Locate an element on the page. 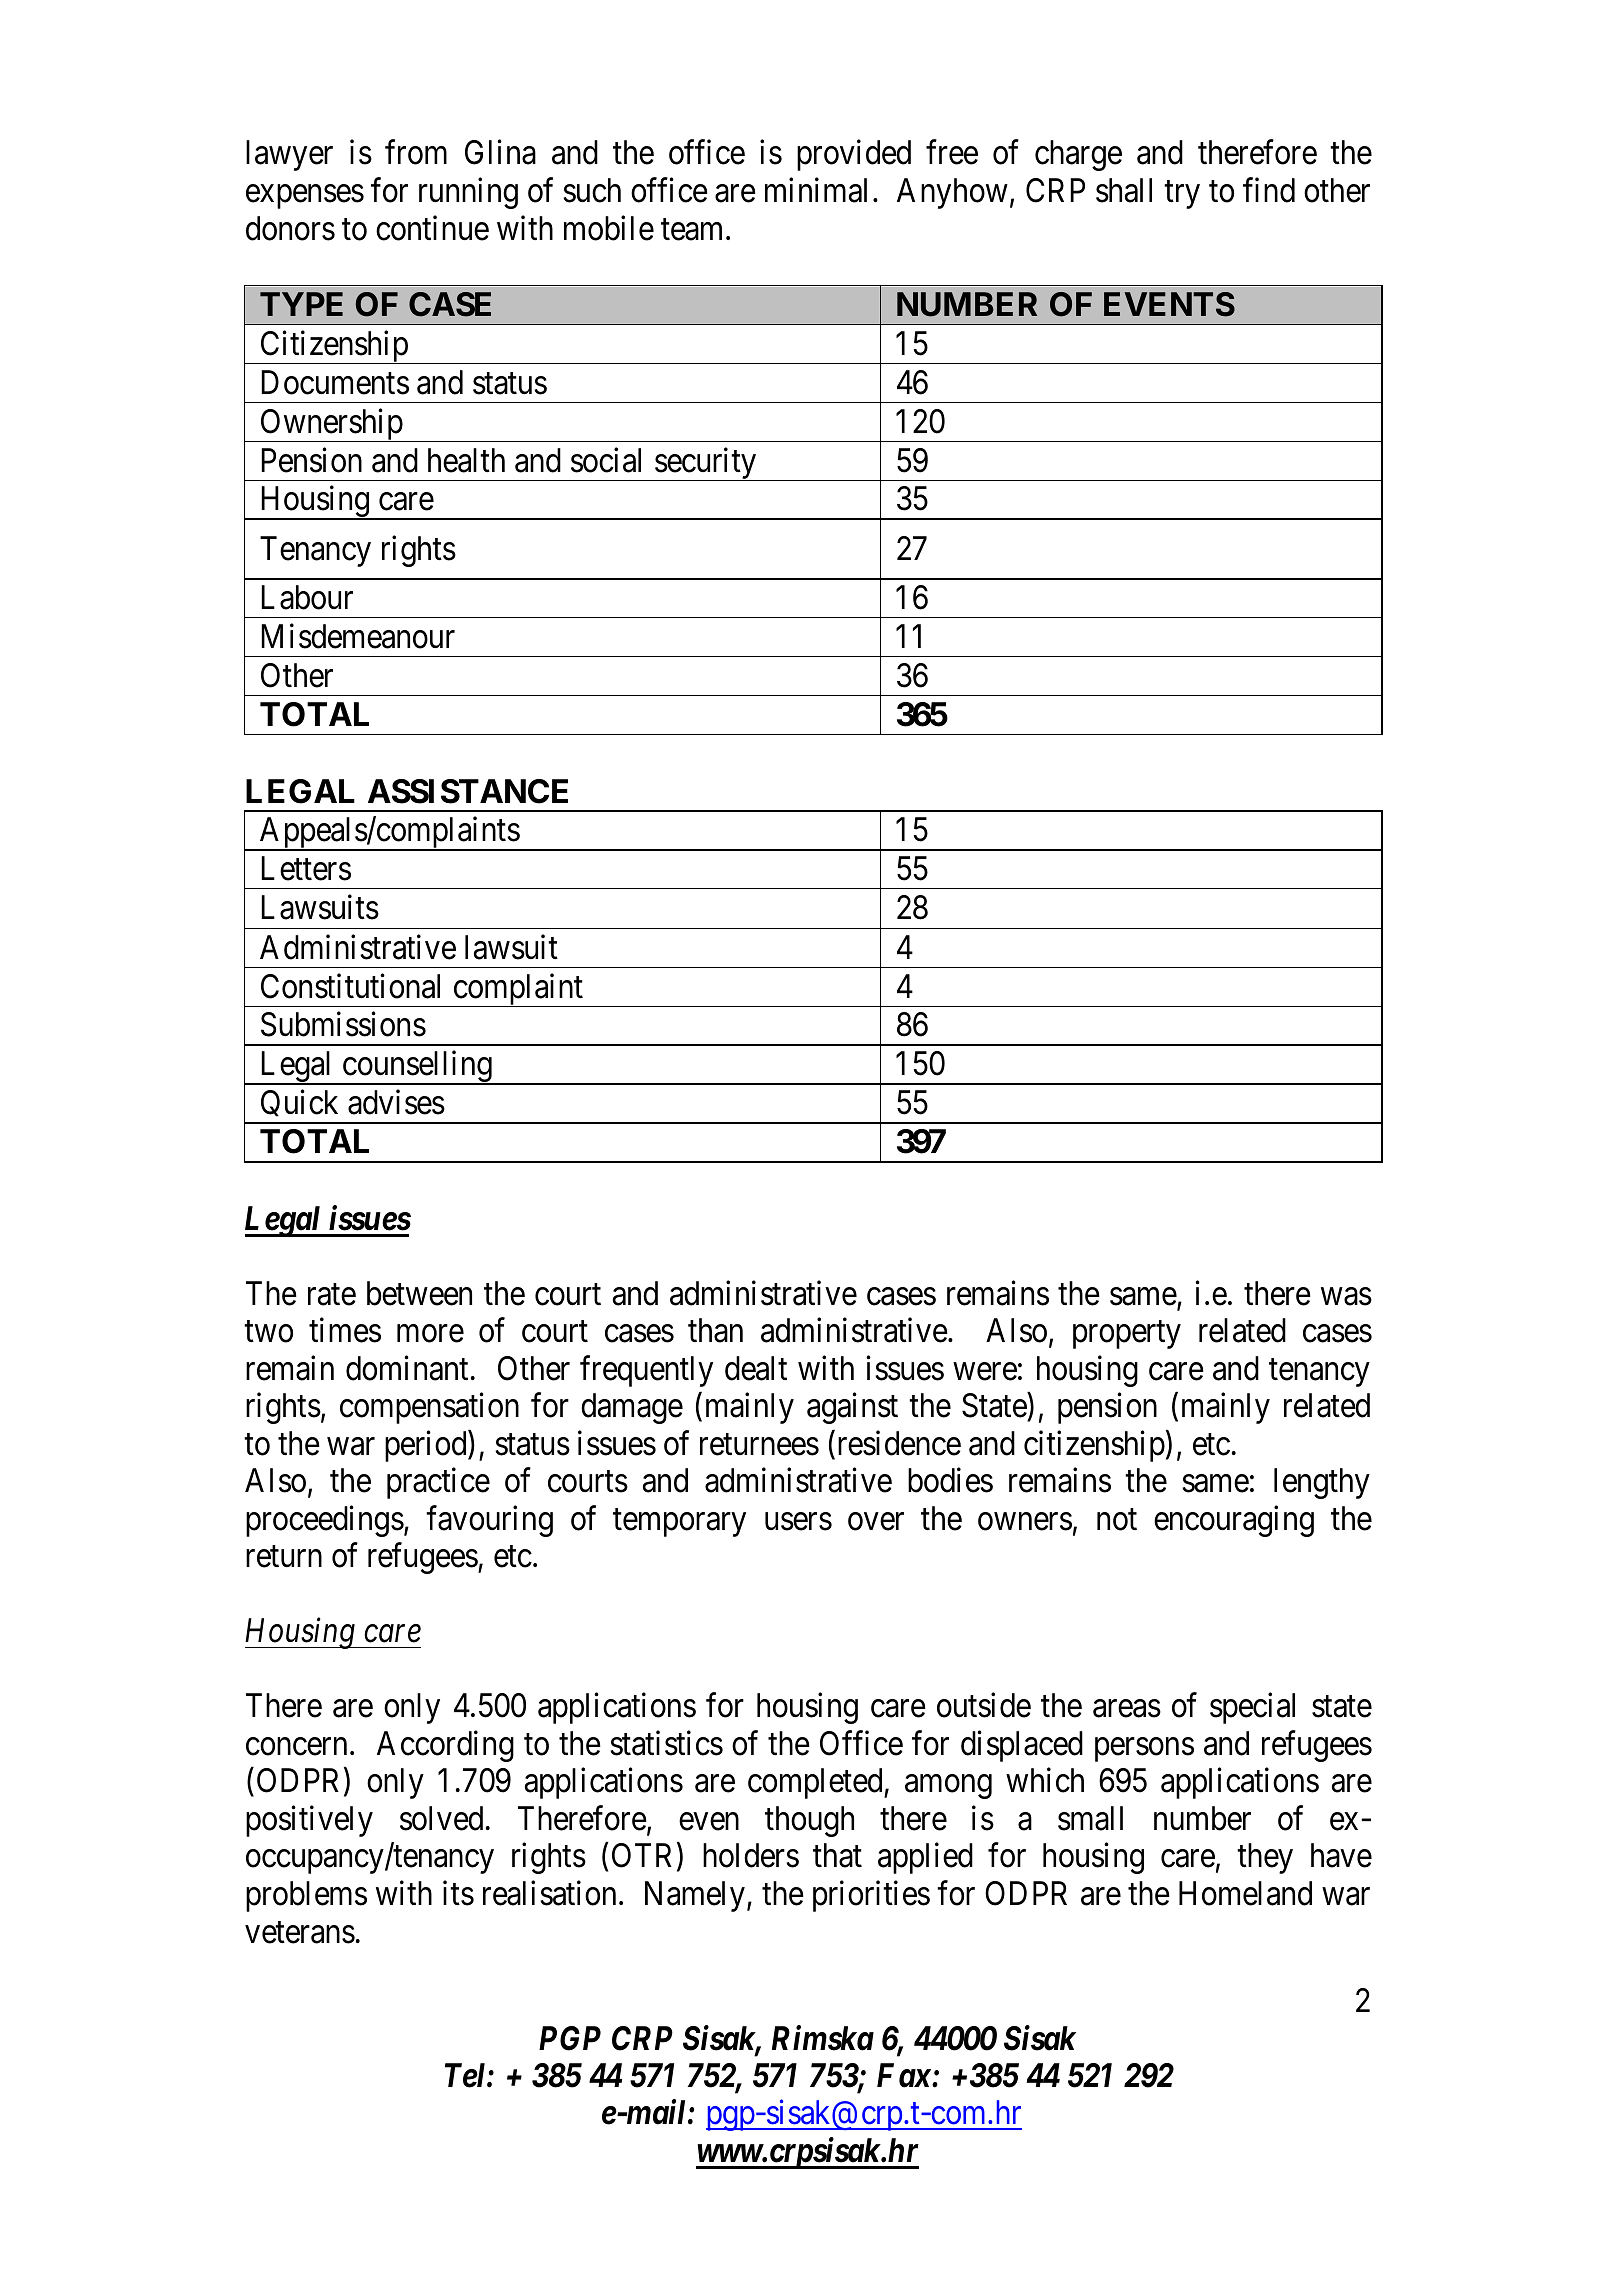 This document has height=2290, width=1618. try is located at coordinates (1182, 195).
